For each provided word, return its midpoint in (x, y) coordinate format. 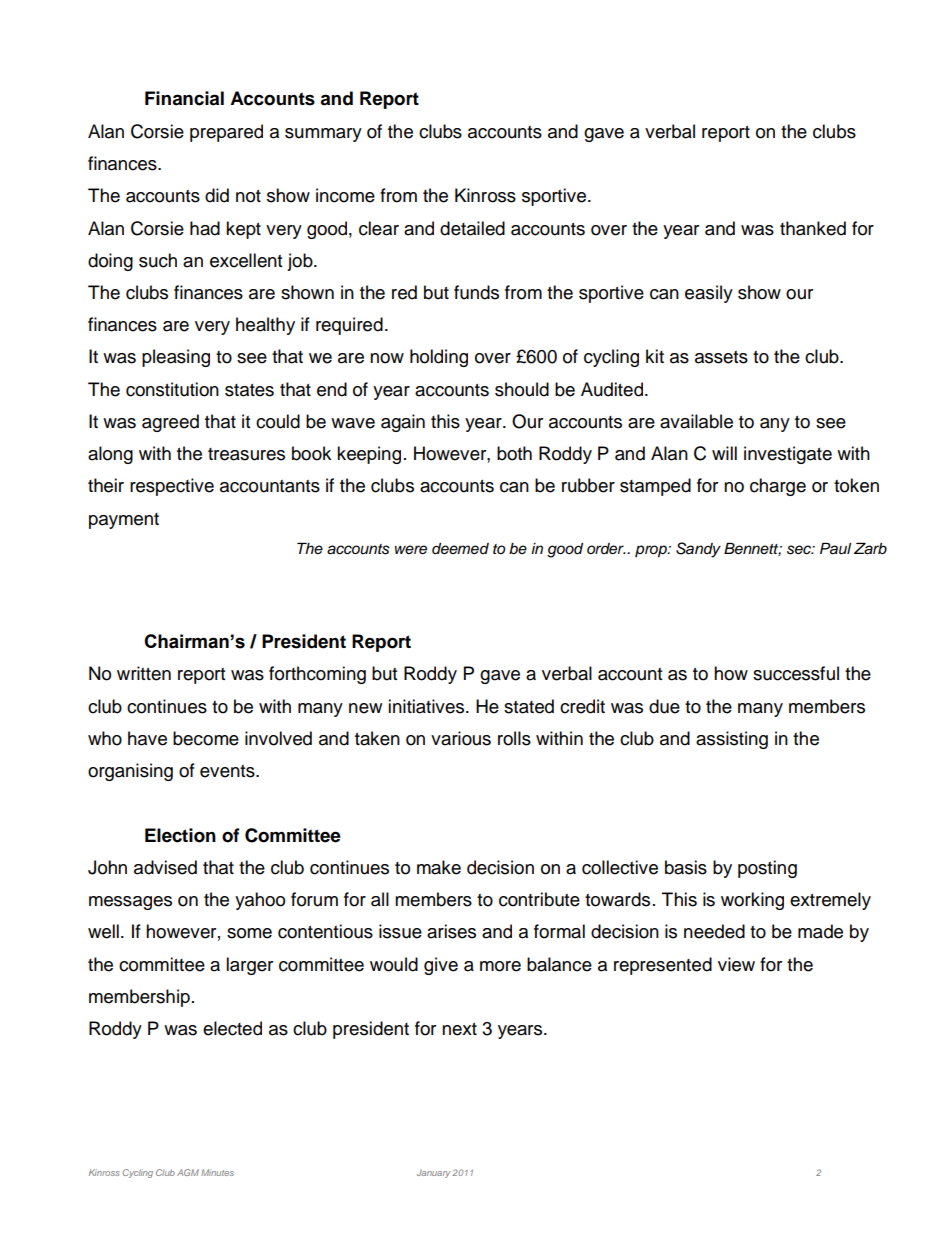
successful (796, 673)
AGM (188, 1172)
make (439, 867)
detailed (472, 228)
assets (721, 357)
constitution (172, 389)
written (144, 673)
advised (165, 867)
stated (529, 706)
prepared (226, 133)
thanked (813, 228)
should (522, 389)
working (752, 901)
